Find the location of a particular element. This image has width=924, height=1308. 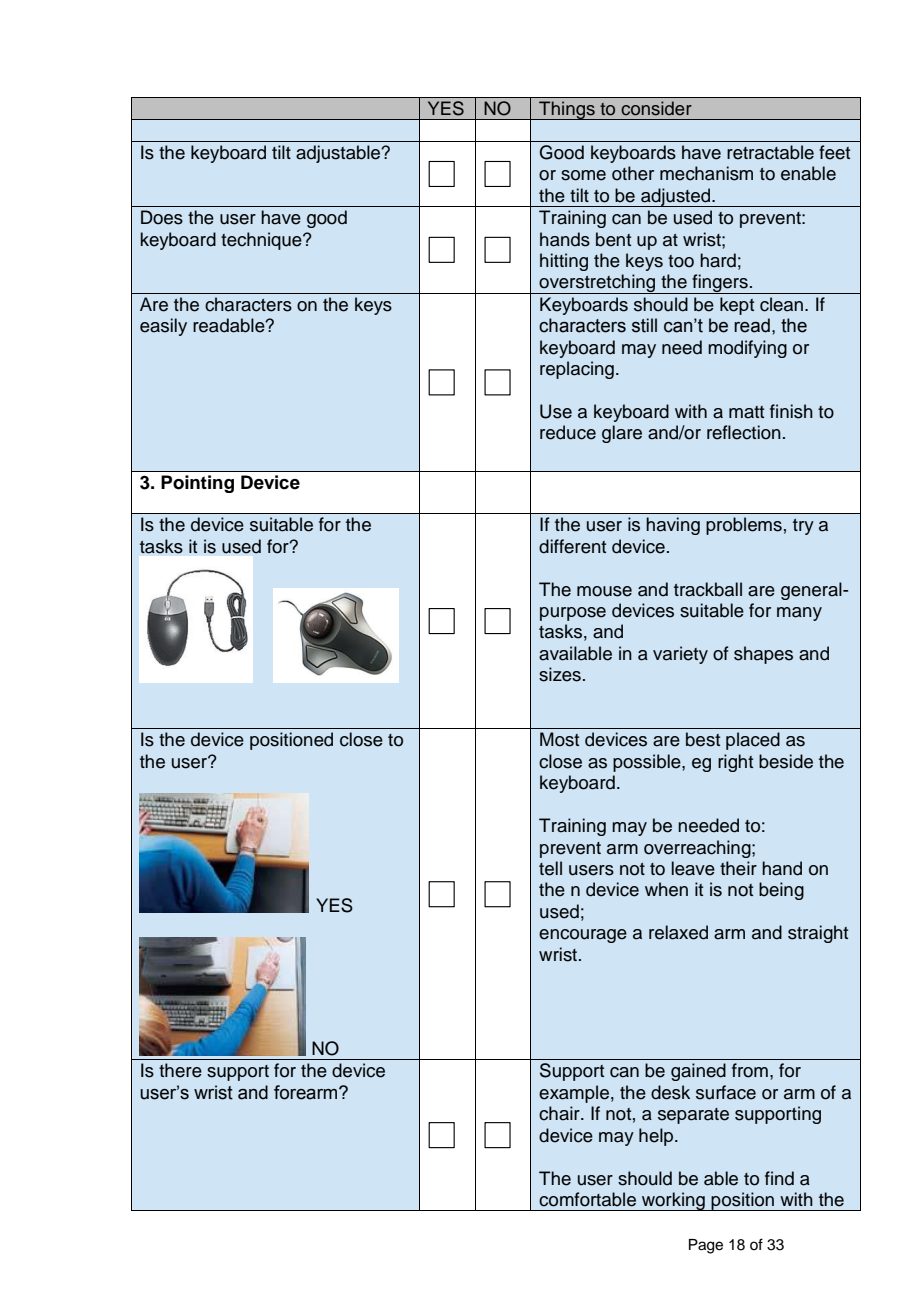

technique is located at coordinates (262, 241).
